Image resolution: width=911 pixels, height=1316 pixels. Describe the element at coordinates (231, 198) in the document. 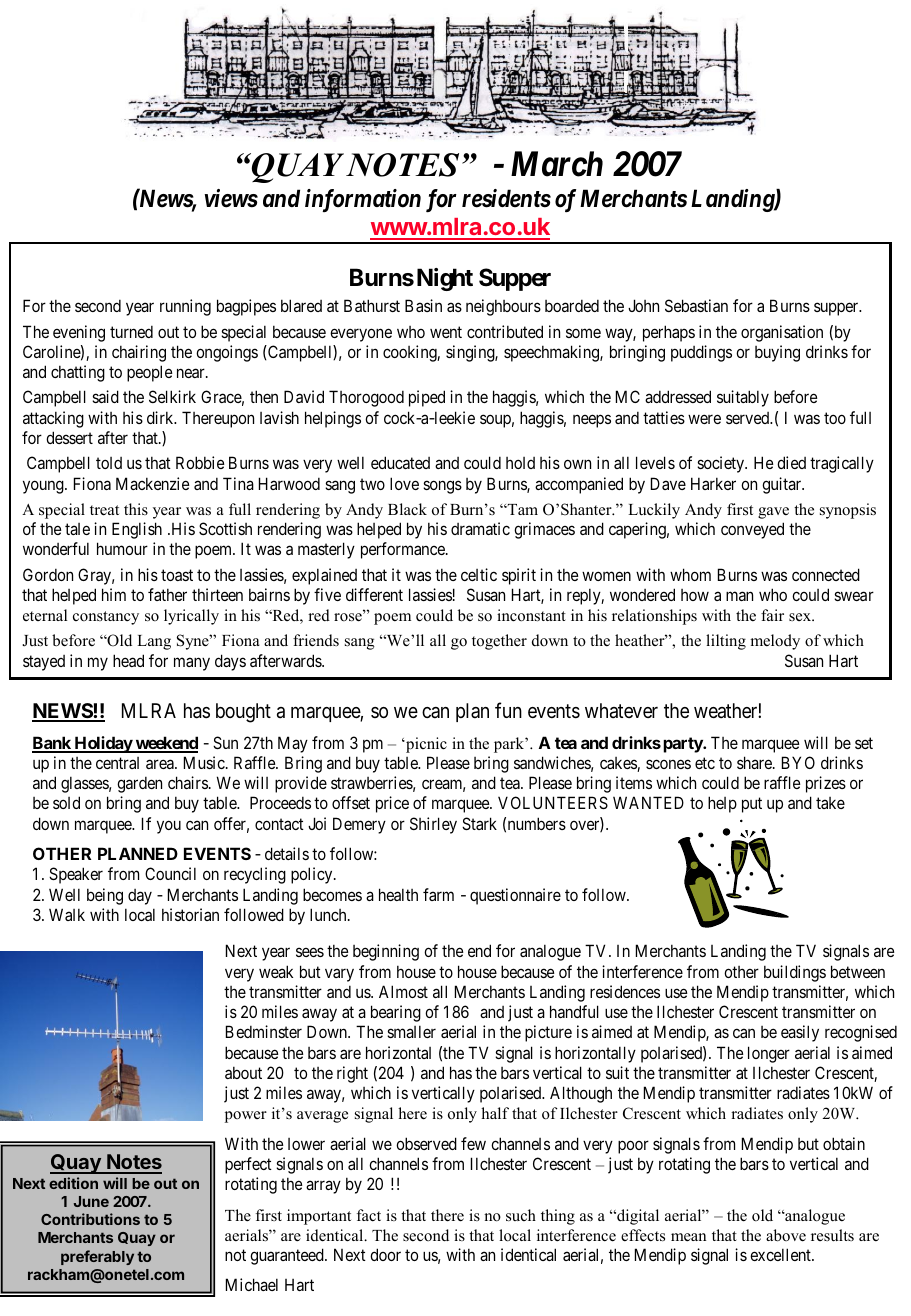

I see `views` at that location.
